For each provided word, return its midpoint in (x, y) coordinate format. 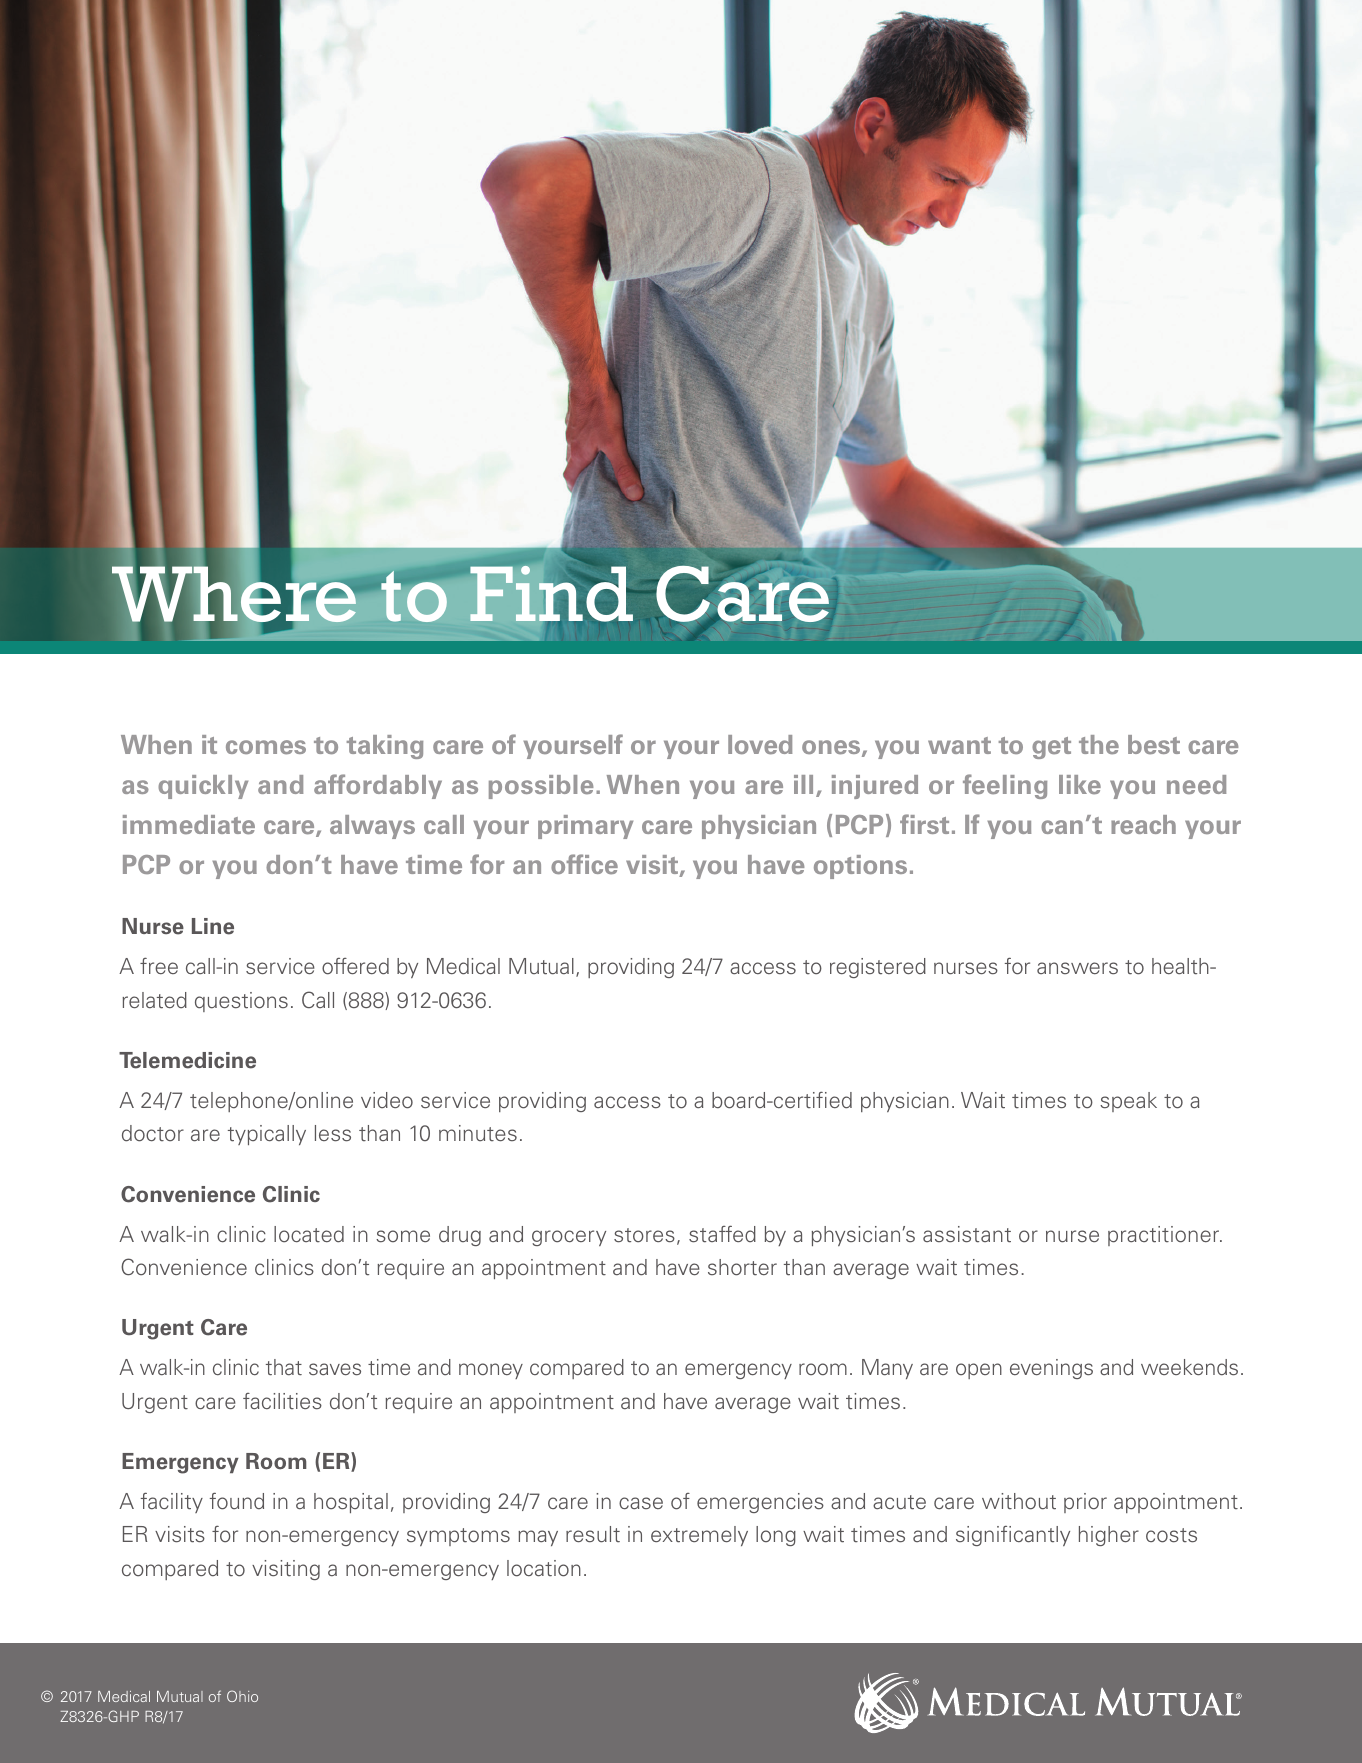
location (544, 1568)
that (284, 1367)
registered (878, 968)
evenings (1051, 1369)
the (1099, 745)
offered (355, 966)
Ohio (242, 1696)
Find (553, 592)
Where (234, 594)
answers (1077, 968)
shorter (742, 1267)
